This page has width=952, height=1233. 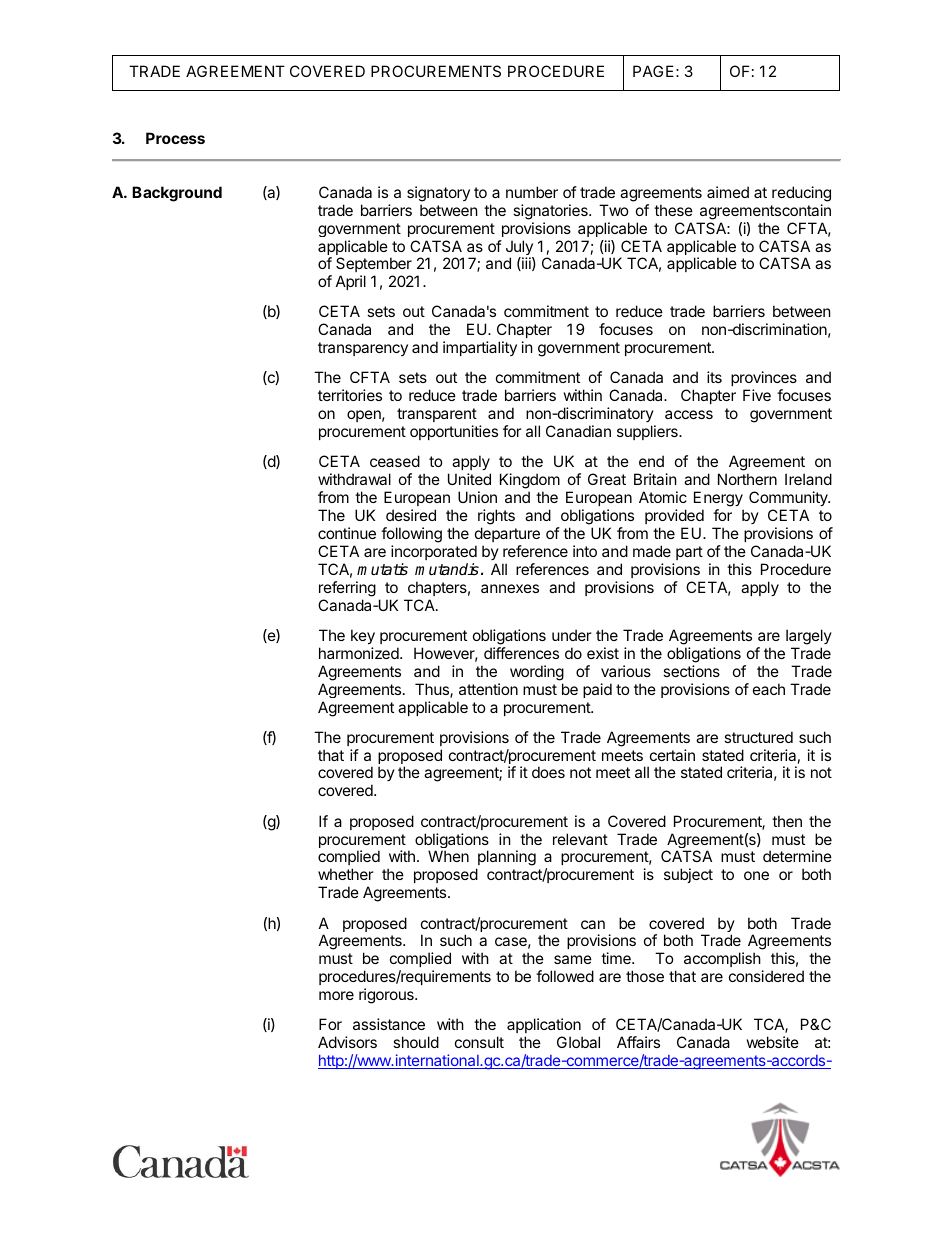 I want to click on Background, so click(x=177, y=194).
